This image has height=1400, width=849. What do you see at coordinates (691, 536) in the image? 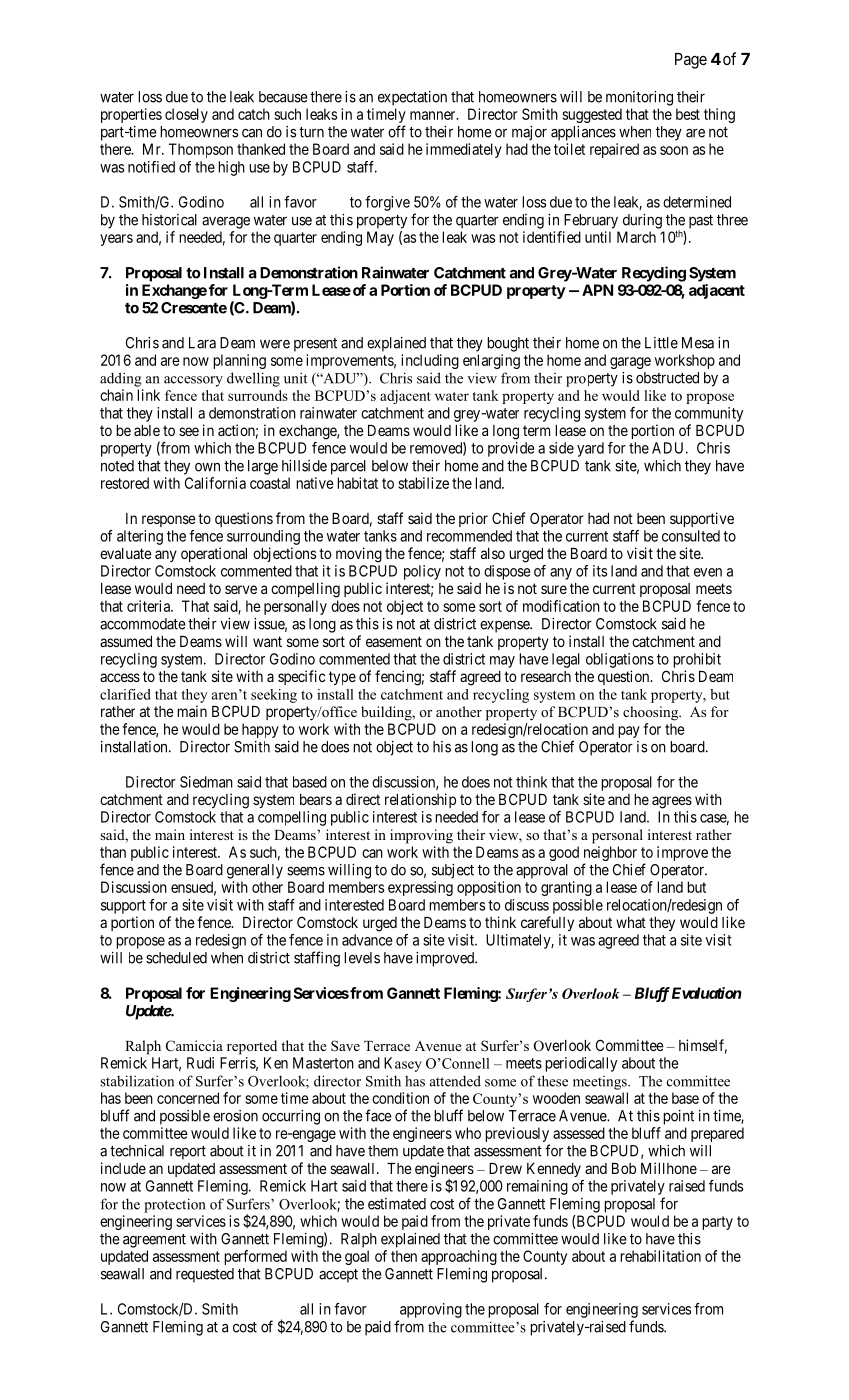
I see `consulted` at bounding box center [691, 536].
